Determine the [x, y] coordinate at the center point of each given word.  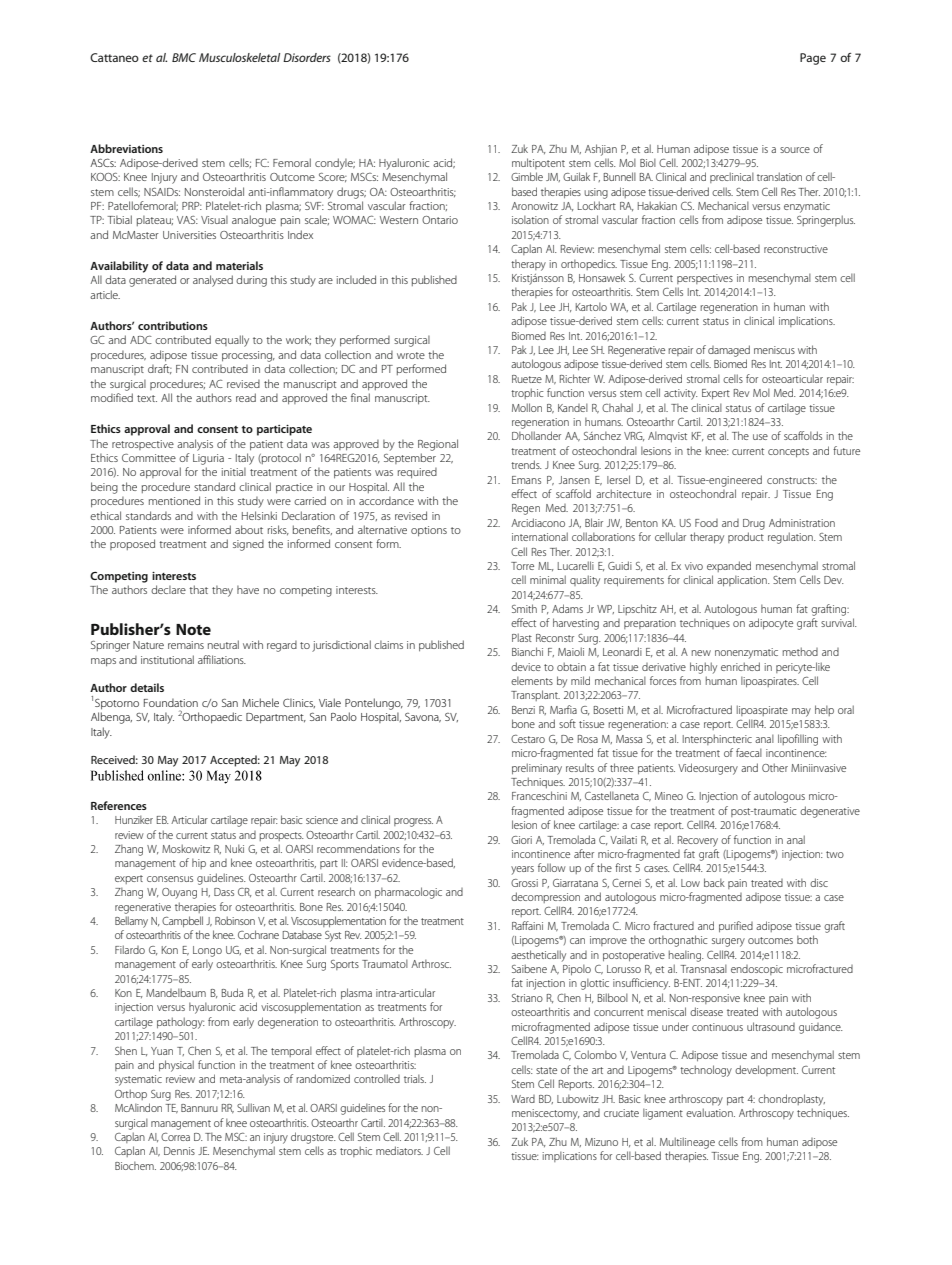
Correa [175, 1137]
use [760, 437]
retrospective [143, 445]
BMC [184, 57]
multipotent [538, 163]
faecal [749, 752]
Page [813, 59]
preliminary [537, 769]
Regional [438, 445]
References [119, 805]
